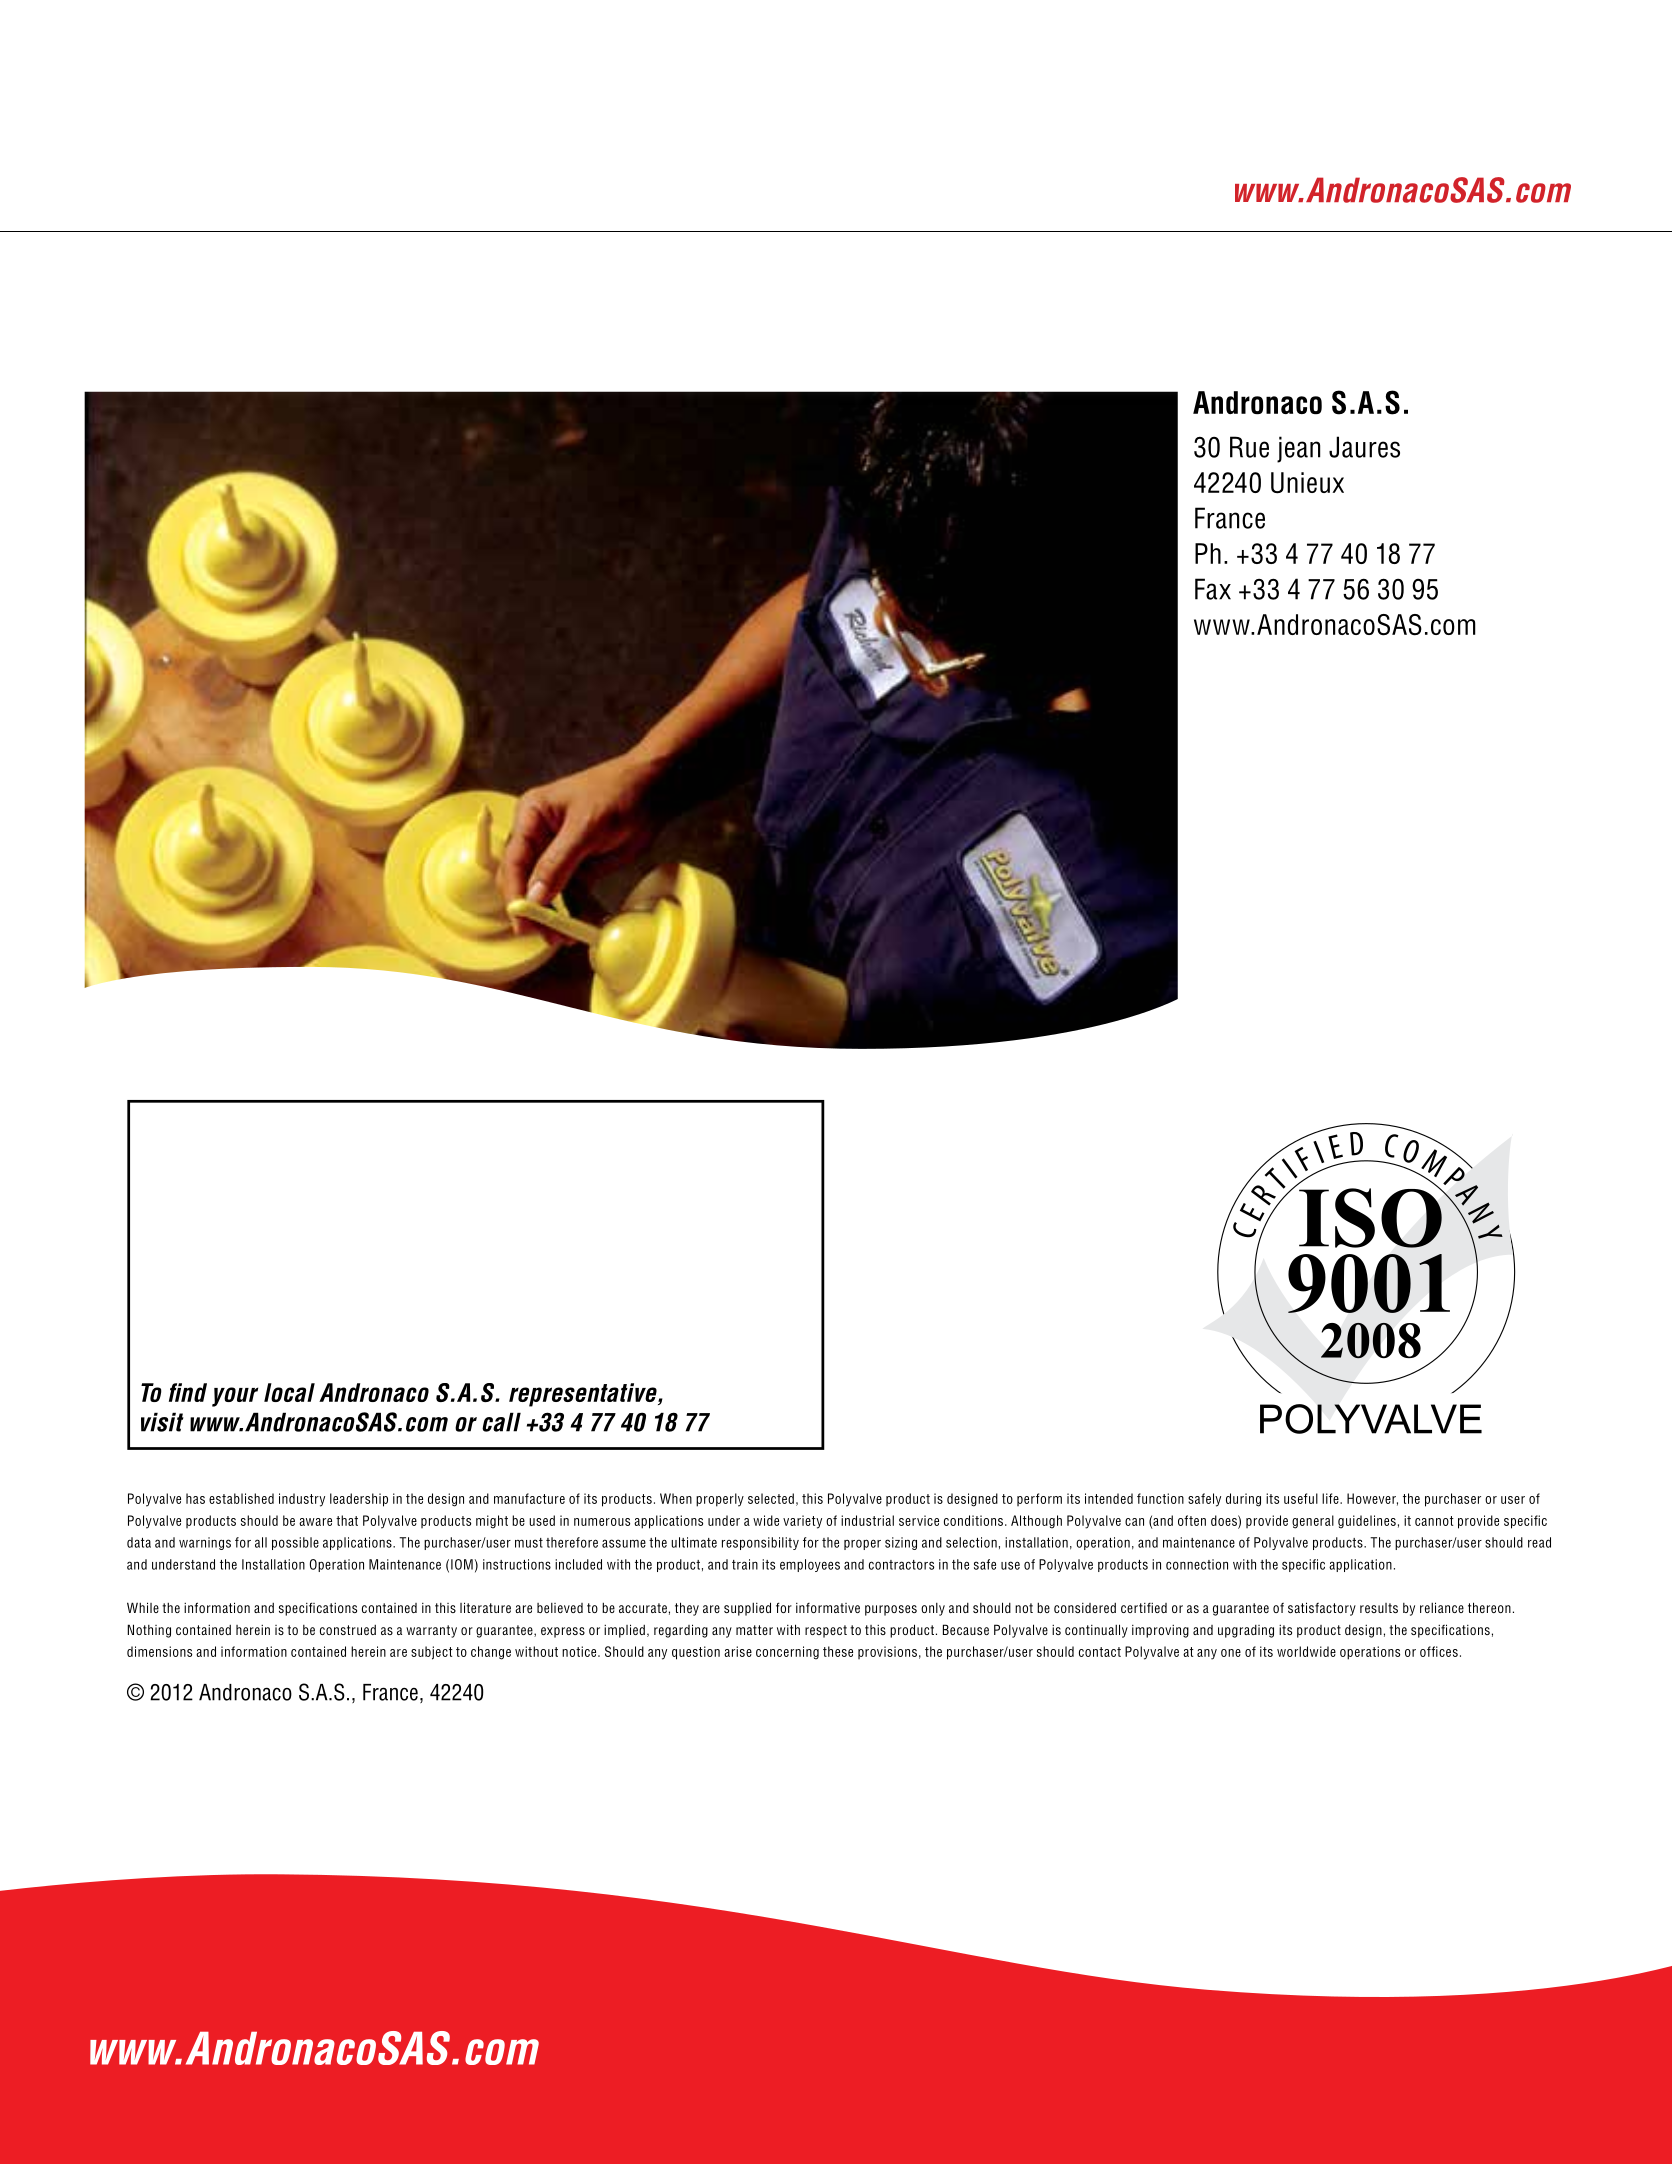  I want to click on Fax, so click(1213, 589).
